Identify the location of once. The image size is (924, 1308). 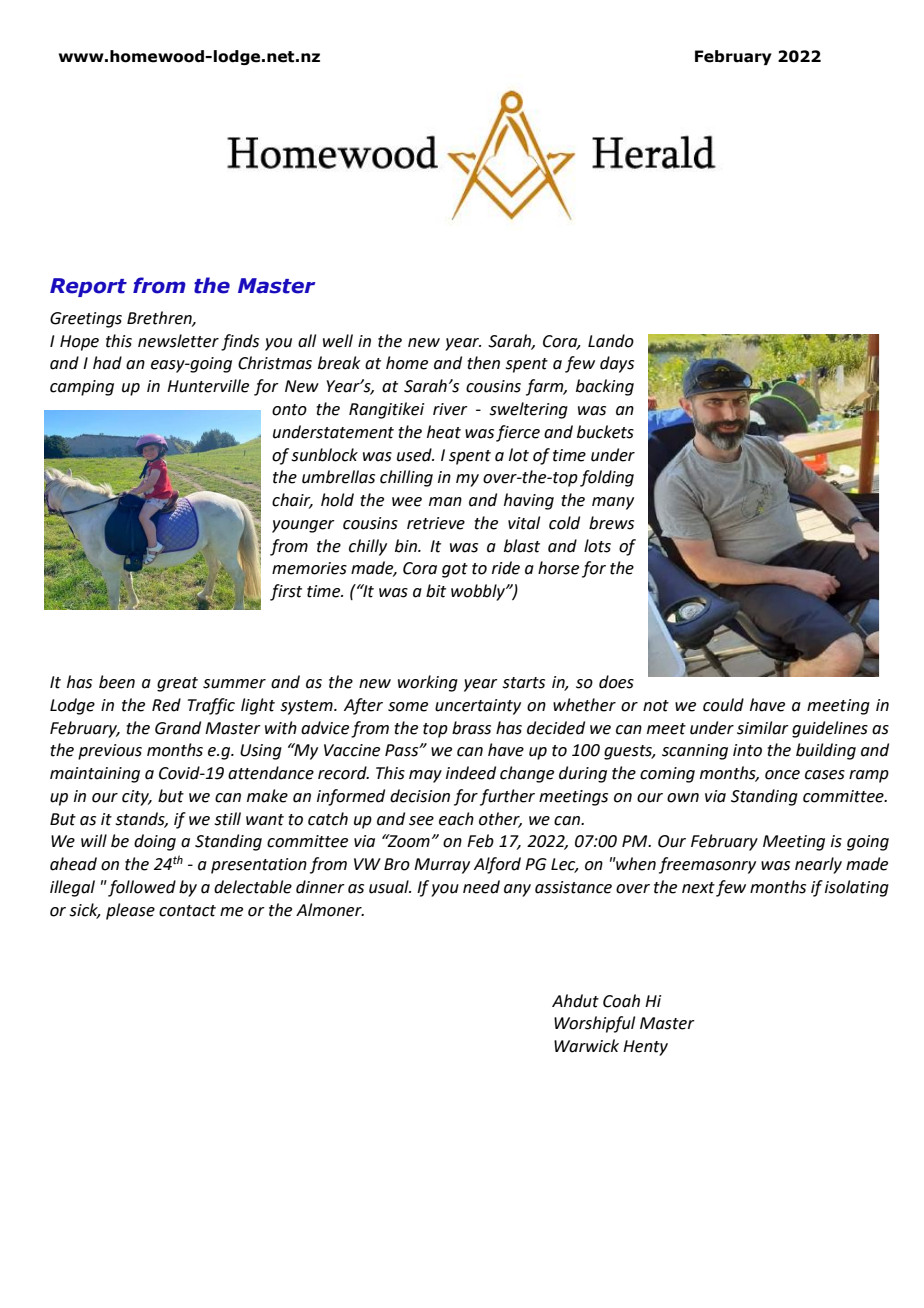
(782, 775).
